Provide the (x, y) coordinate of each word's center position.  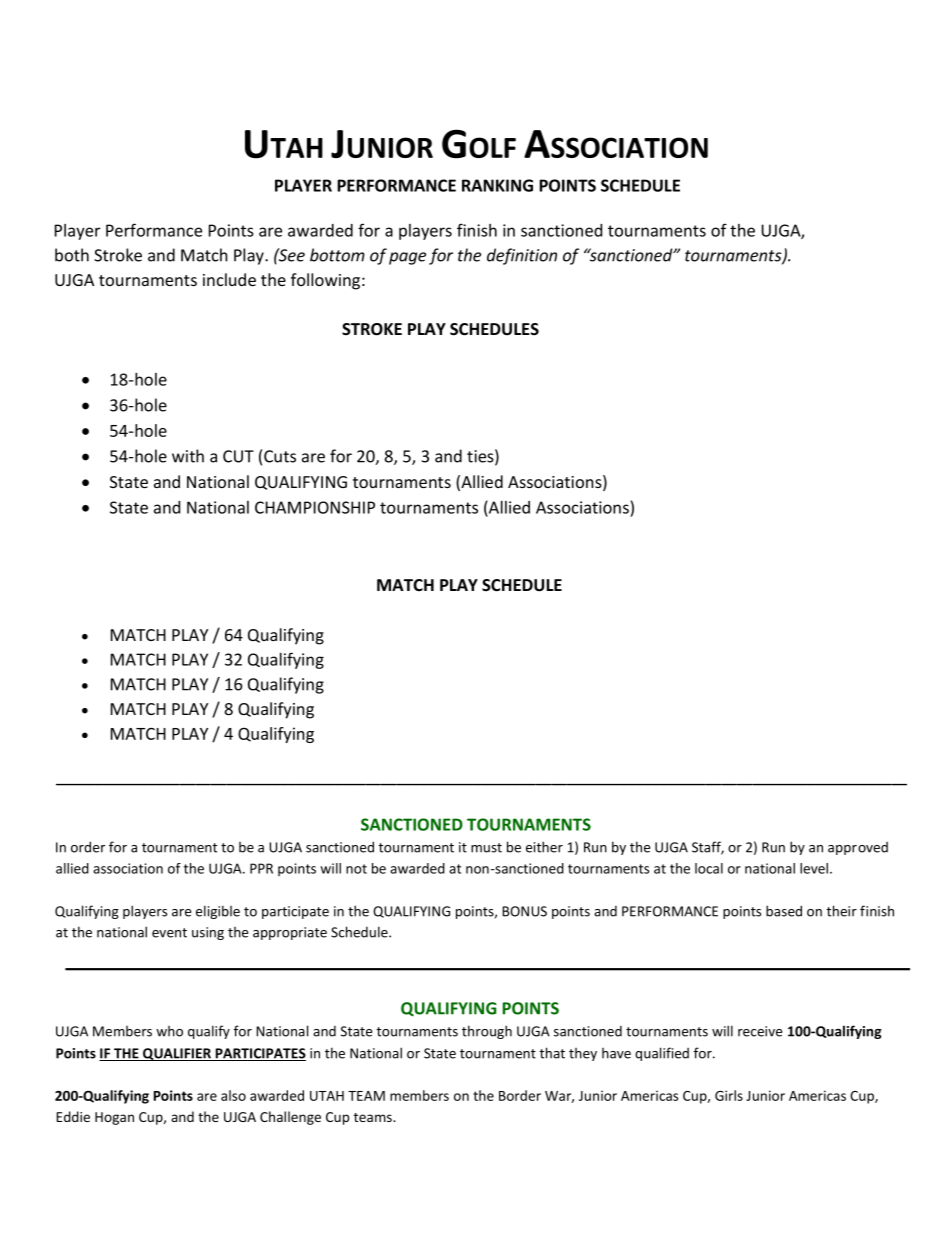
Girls (729, 1095)
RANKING (497, 185)
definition (522, 256)
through (487, 1032)
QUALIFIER (177, 1054)
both (72, 255)
